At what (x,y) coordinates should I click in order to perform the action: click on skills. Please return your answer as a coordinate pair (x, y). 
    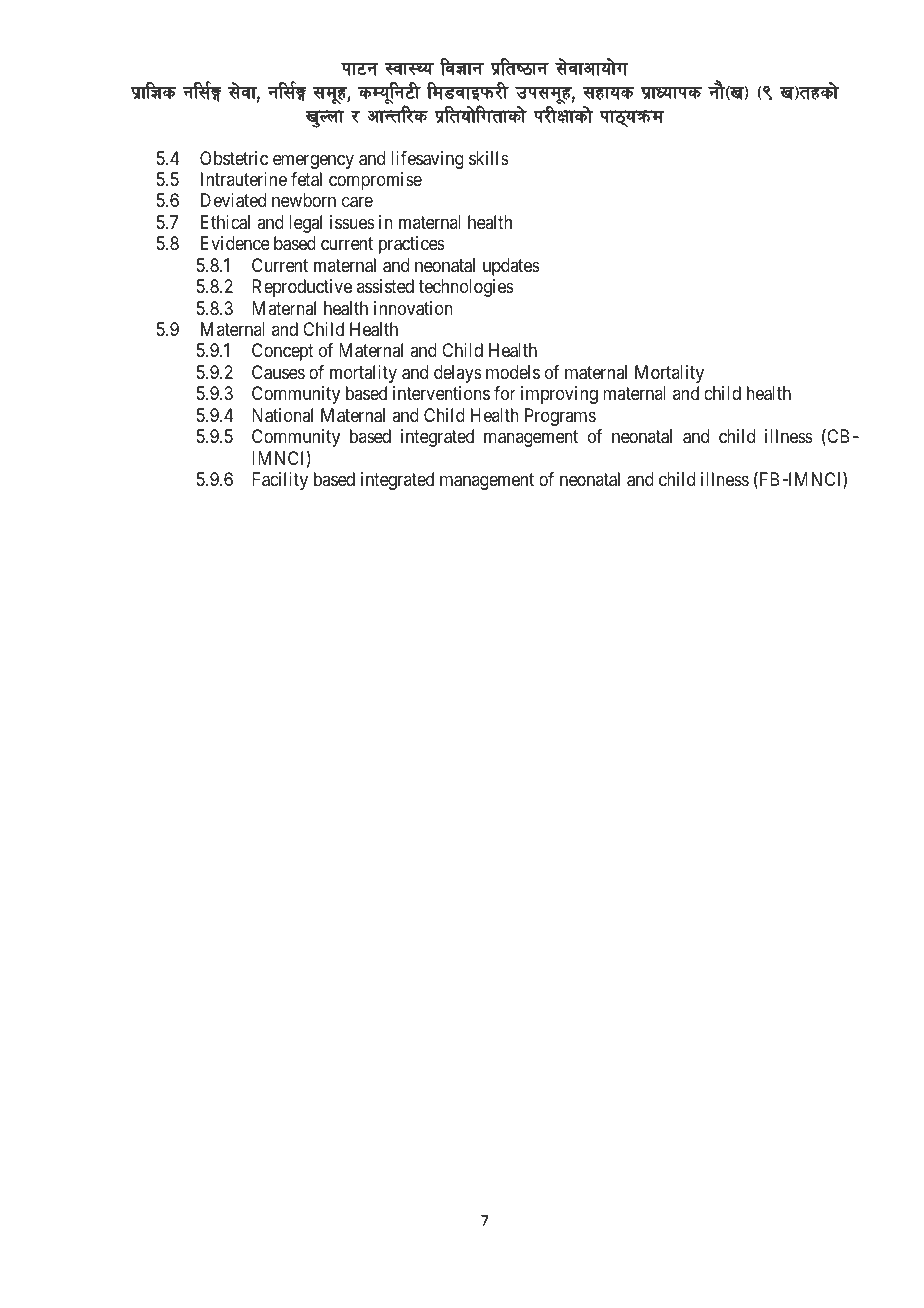
    Looking at the image, I should click on (489, 158).
